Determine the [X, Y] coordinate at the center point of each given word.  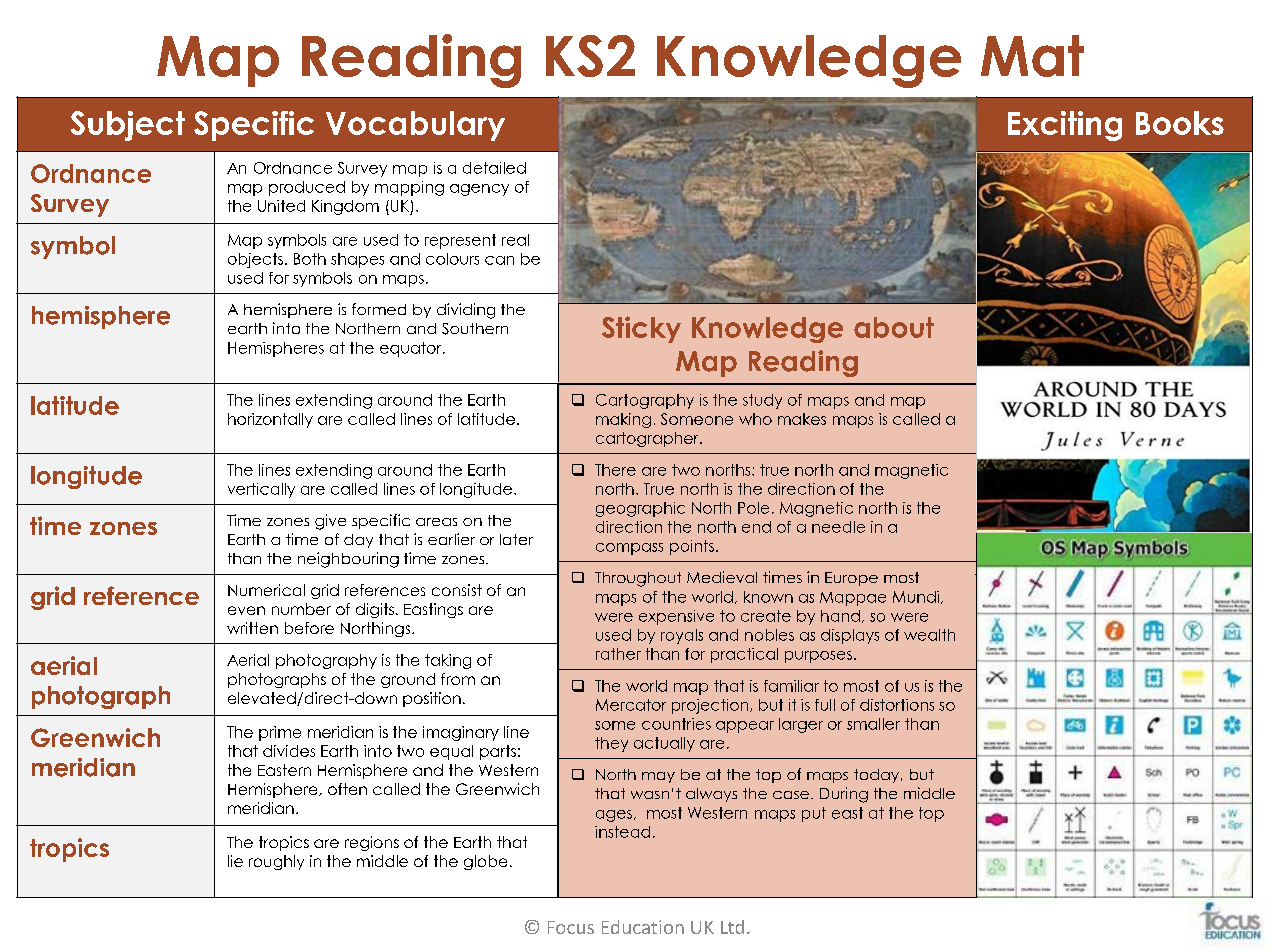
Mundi [917, 597]
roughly [276, 862]
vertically [261, 490]
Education [643, 927]
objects [255, 260]
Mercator [631, 705]
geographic [640, 509]
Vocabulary [415, 126]
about [894, 327]
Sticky [641, 329]
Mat [1032, 56]
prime [280, 733]
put [814, 814]
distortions [897, 705]
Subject [128, 126]
